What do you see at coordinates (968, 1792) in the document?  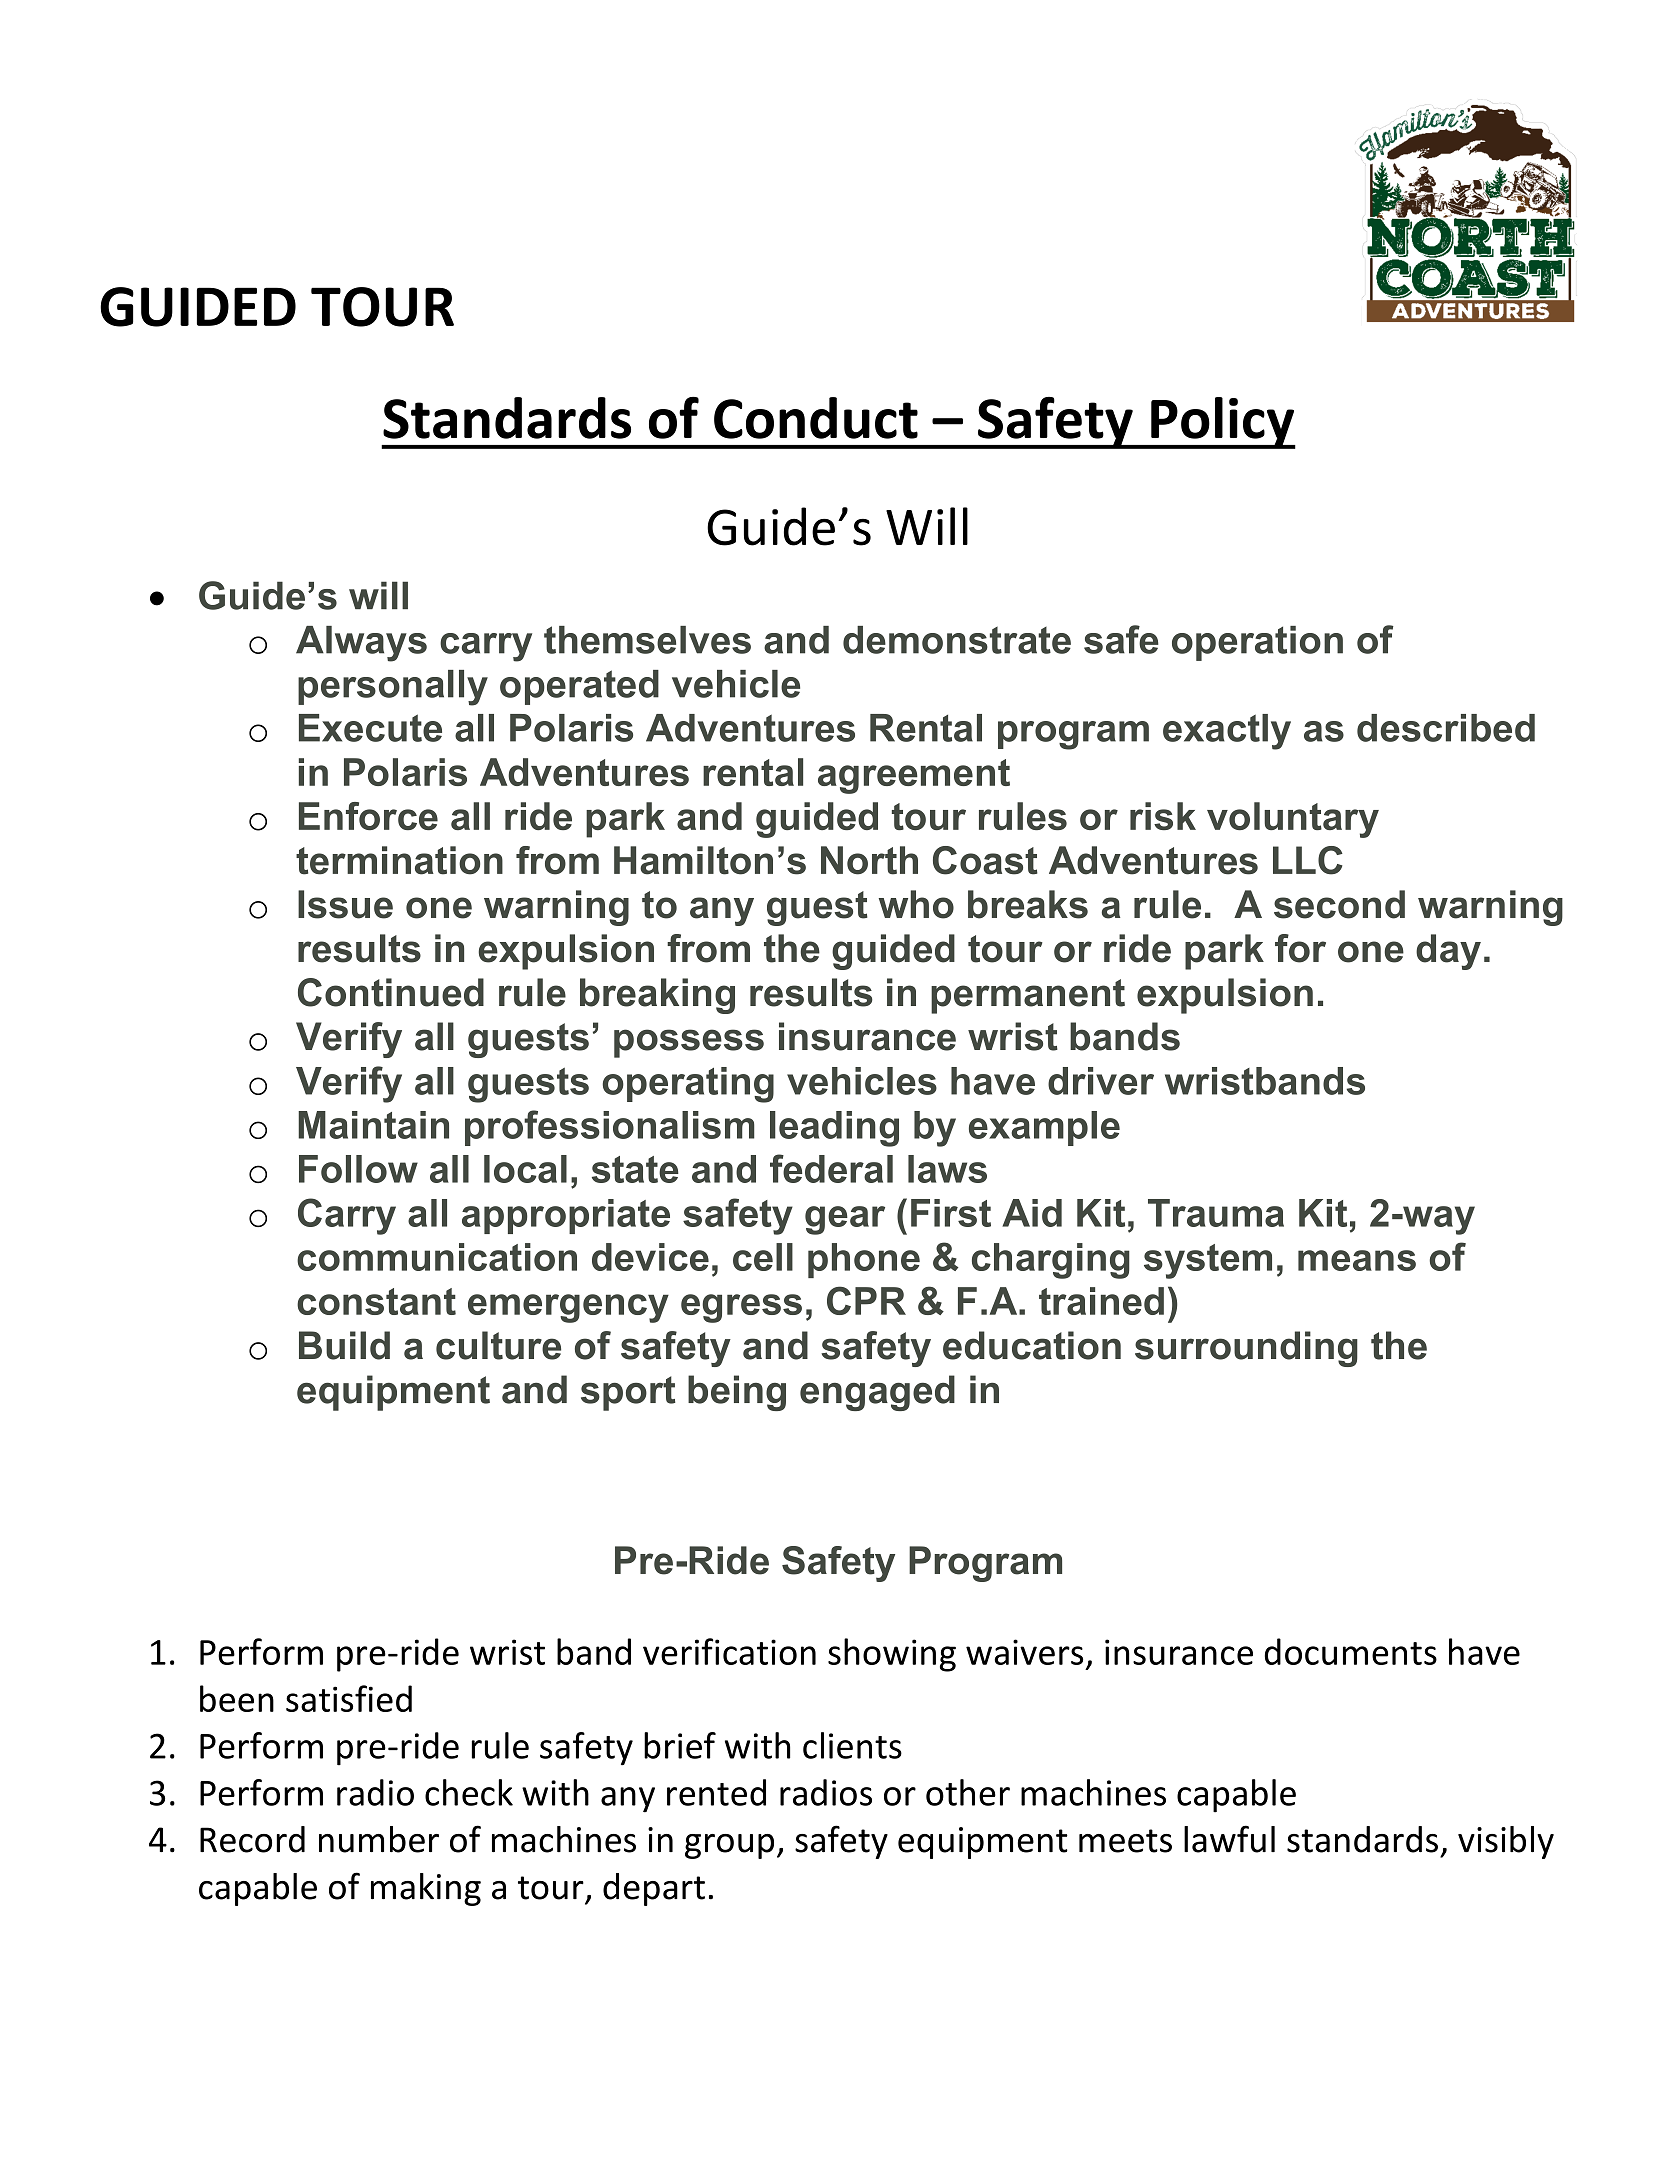 I see `other` at bounding box center [968, 1792].
